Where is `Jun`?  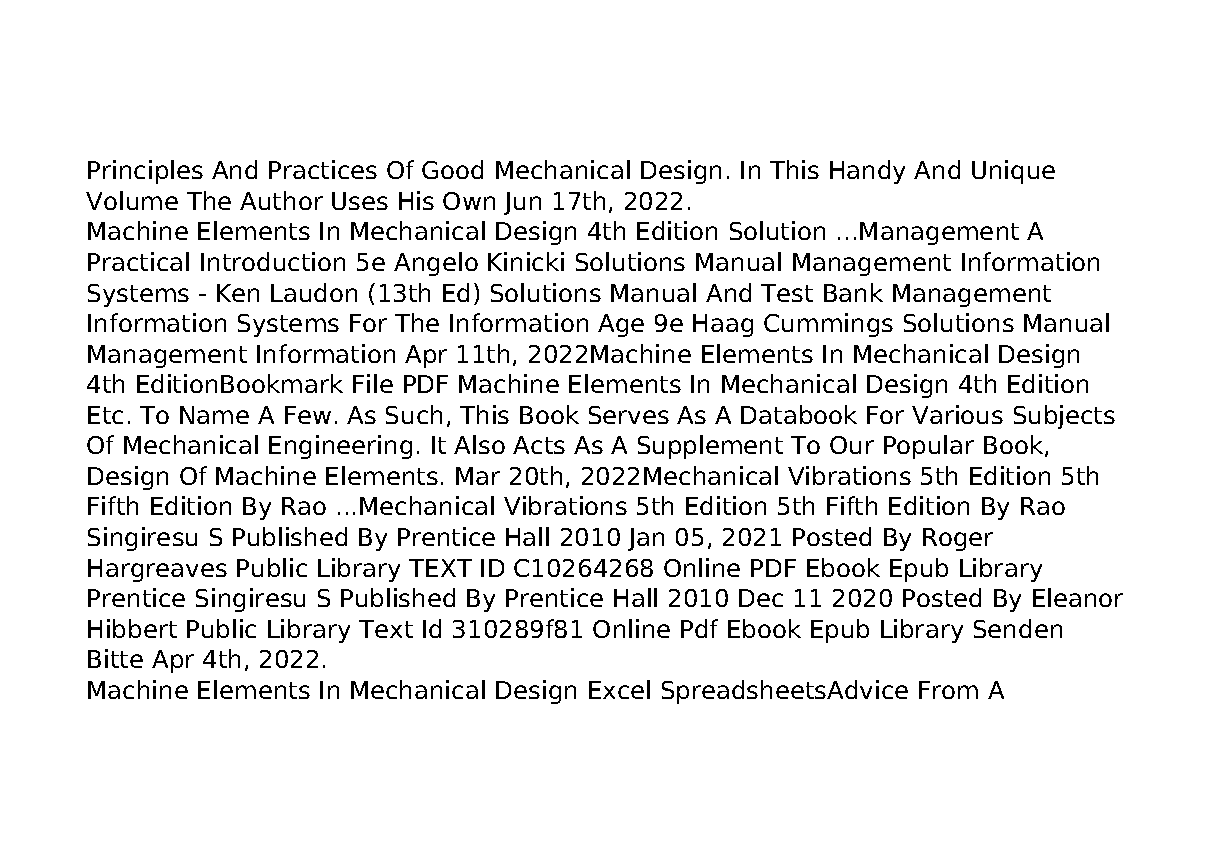
Jun is located at coordinates (522, 203).
